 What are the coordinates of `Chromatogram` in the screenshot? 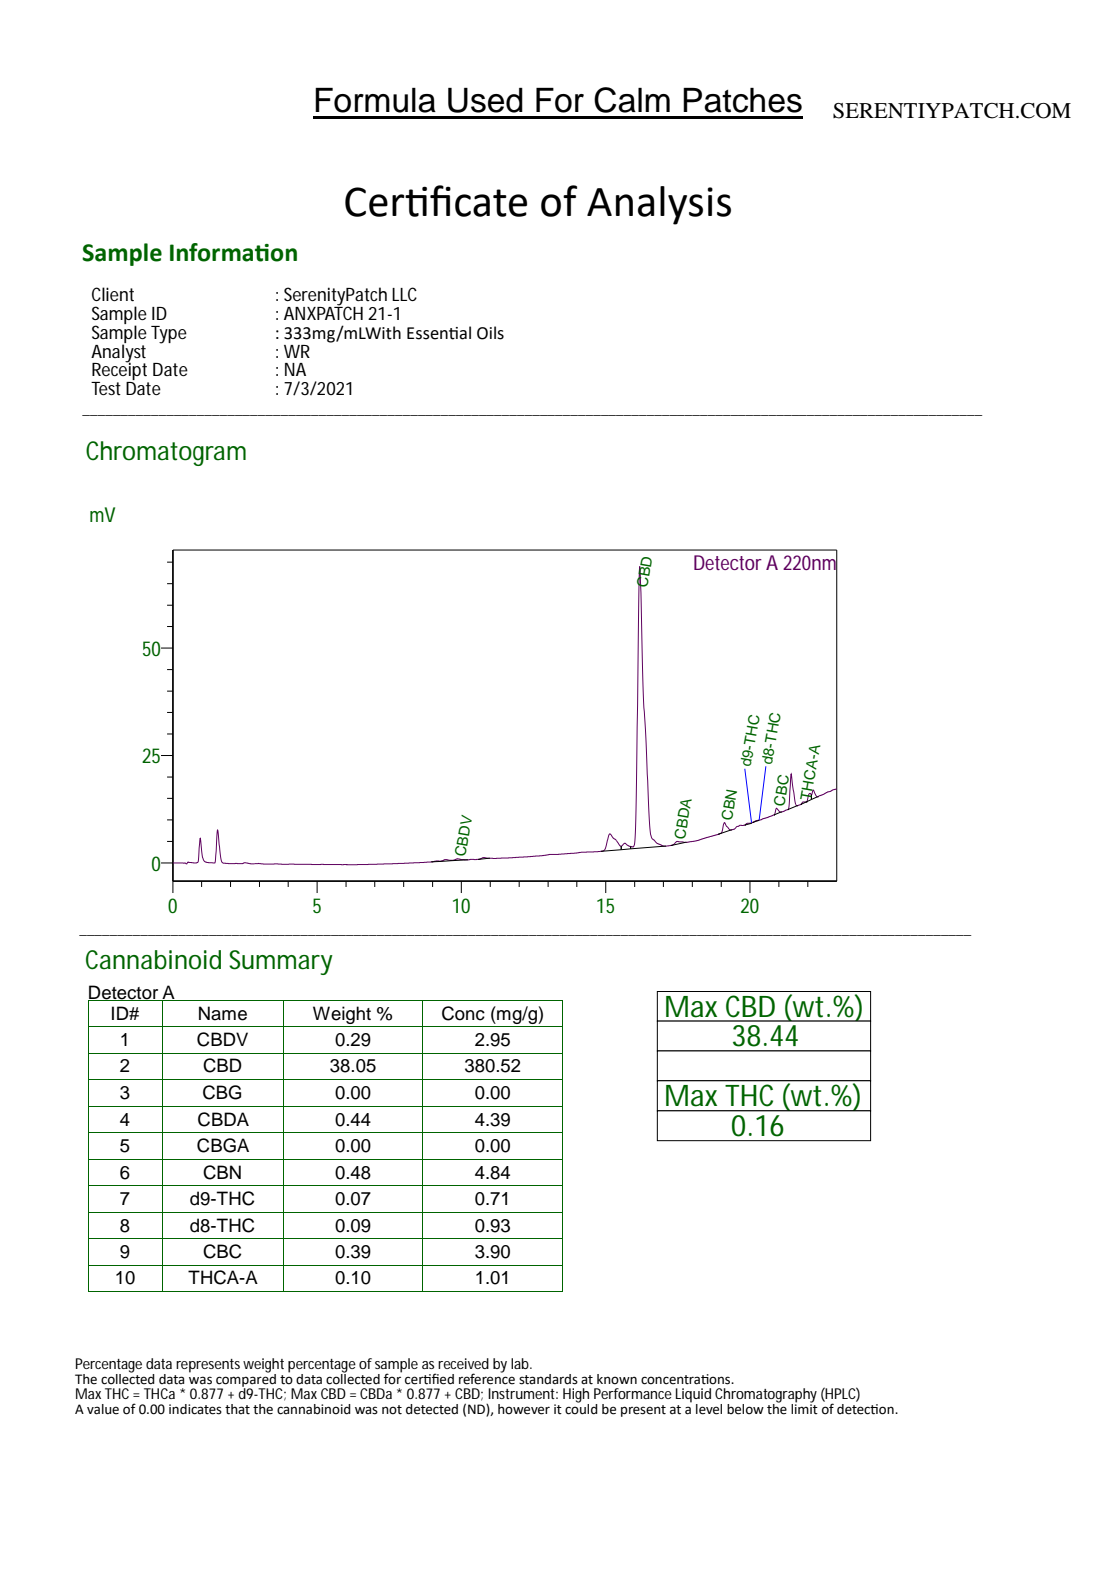 It's located at (166, 453).
